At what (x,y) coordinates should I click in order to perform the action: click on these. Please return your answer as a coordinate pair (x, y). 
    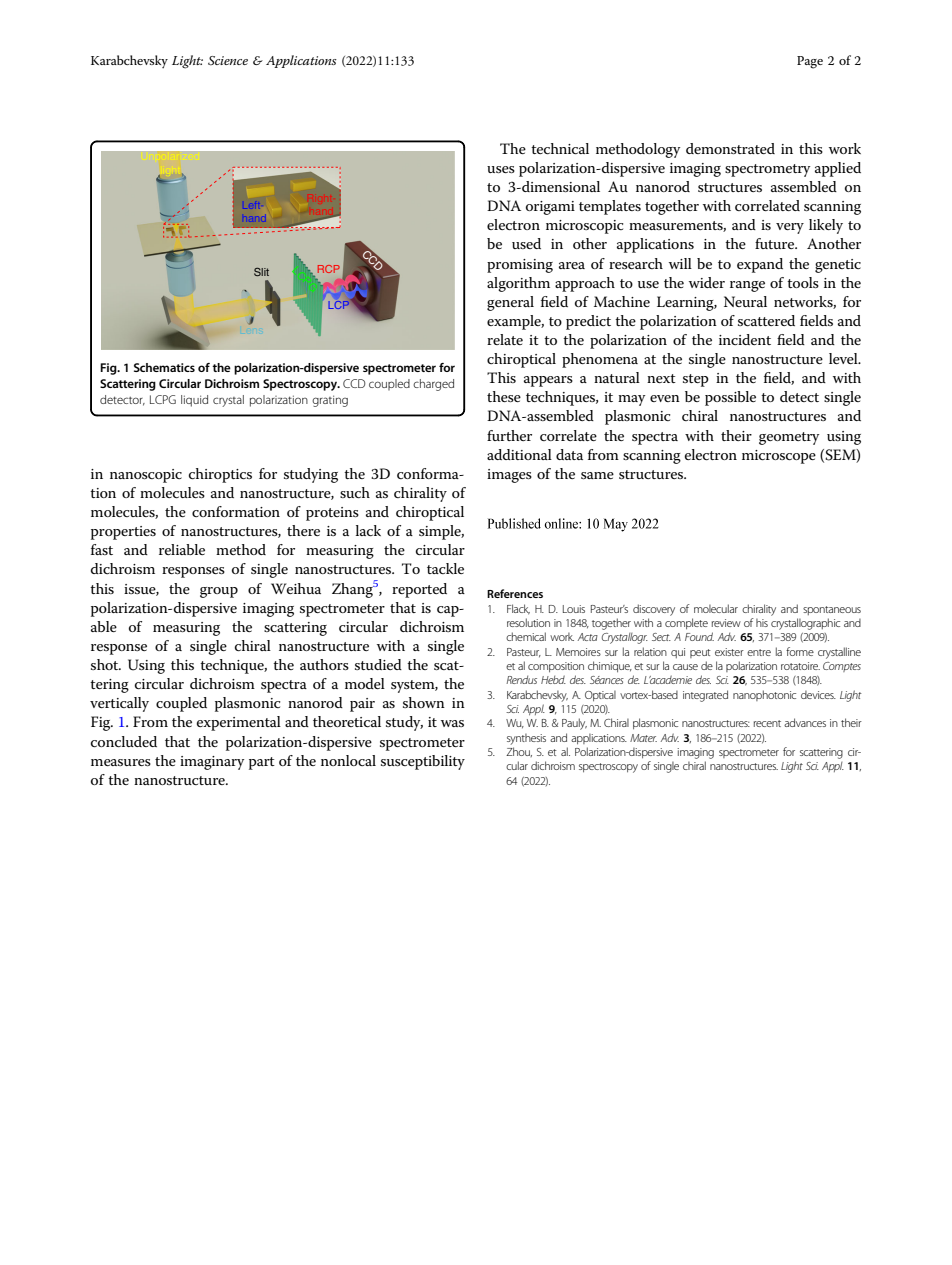
    Looking at the image, I should click on (504, 396).
